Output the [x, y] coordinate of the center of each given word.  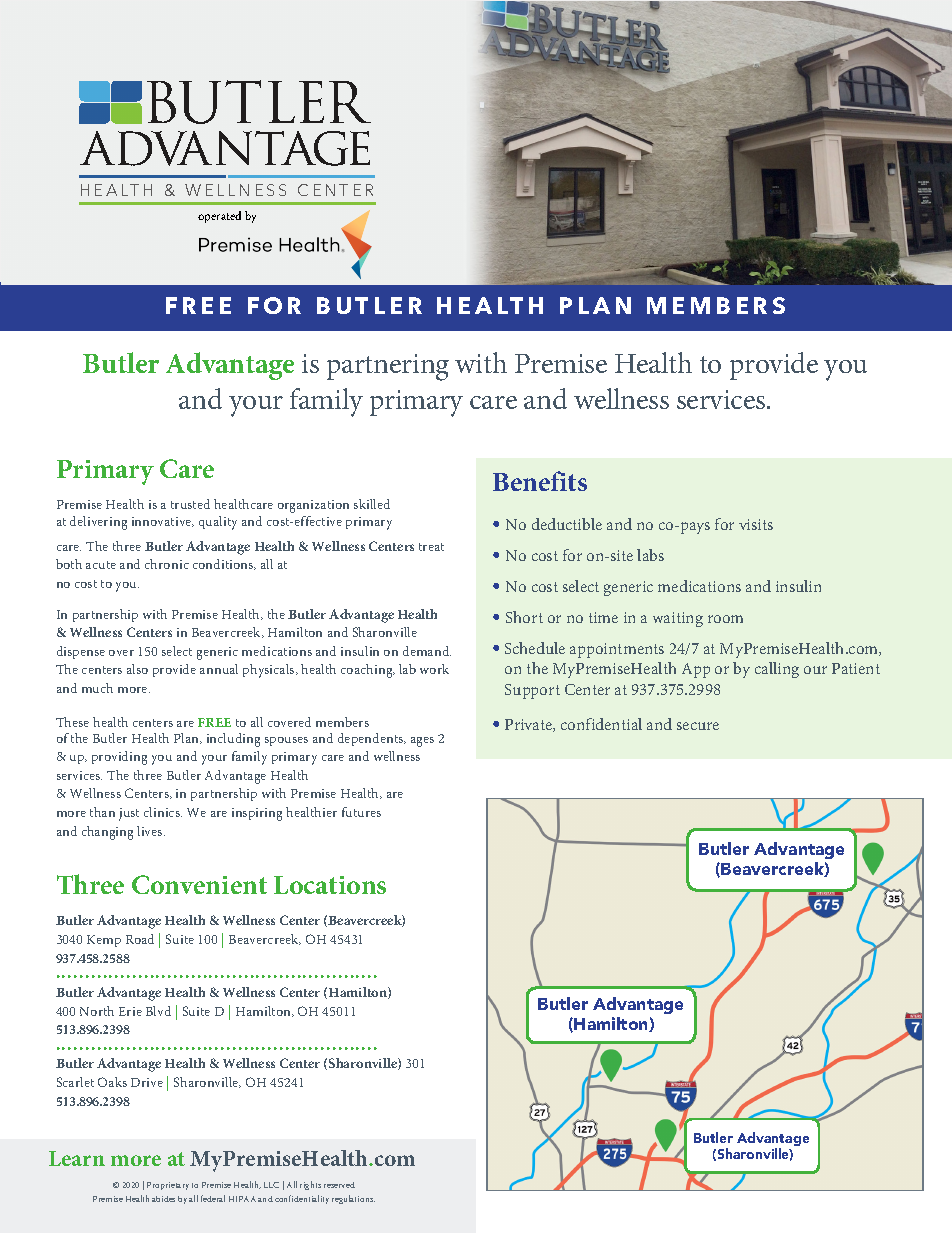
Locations [330, 885]
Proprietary [168, 1186]
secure [698, 726]
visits [756, 524]
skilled [372, 504]
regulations [353, 1199]
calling [777, 670]
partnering [388, 367]
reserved [339, 1185]
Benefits [540, 481]
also [137, 669]
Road [140, 939]
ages [422, 742]
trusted [190, 504]
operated [219, 217]
